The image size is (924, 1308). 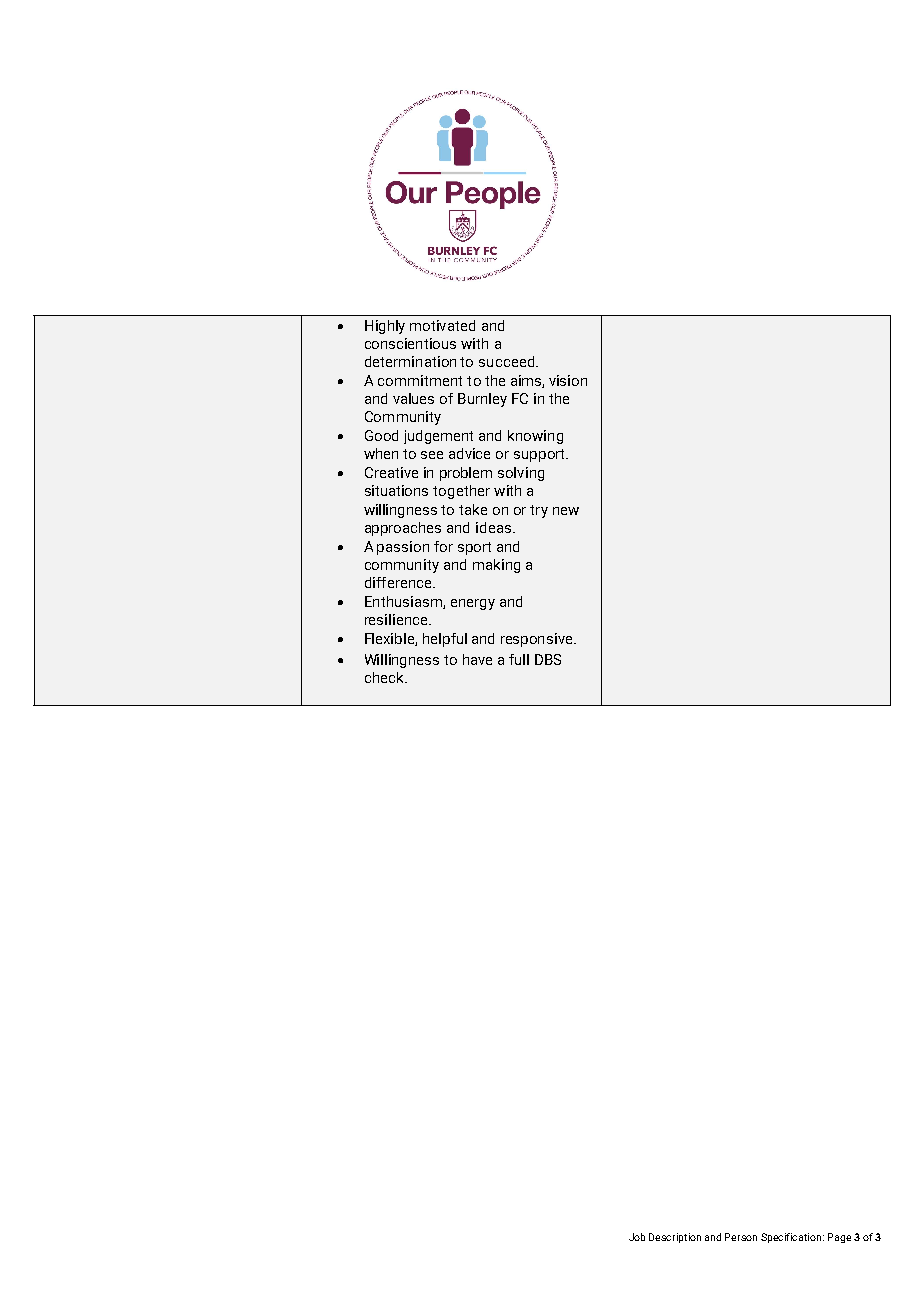 I want to click on knowing, so click(x=535, y=437).
